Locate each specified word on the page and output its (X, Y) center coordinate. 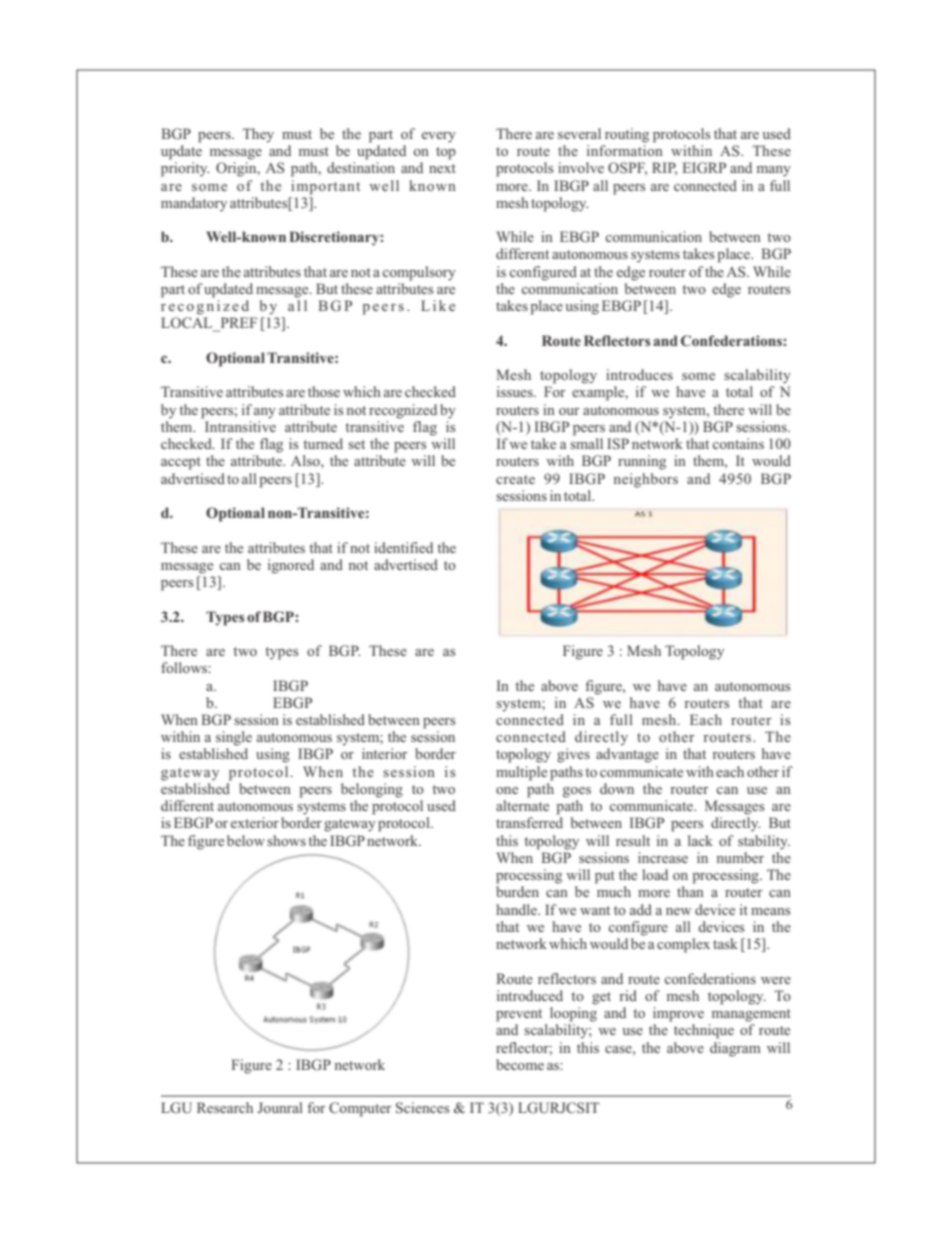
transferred (529, 822)
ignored (291, 566)
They (258, 135)
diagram (735, 1049)
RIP (664, 169)
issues (516, 391)
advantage (627, 755)
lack (700, 840)
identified (403, 547)
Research (225, 1107)
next (442, 168)
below (246, 840)
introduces (639, 374)
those (324, 391)
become (520, 1064)
